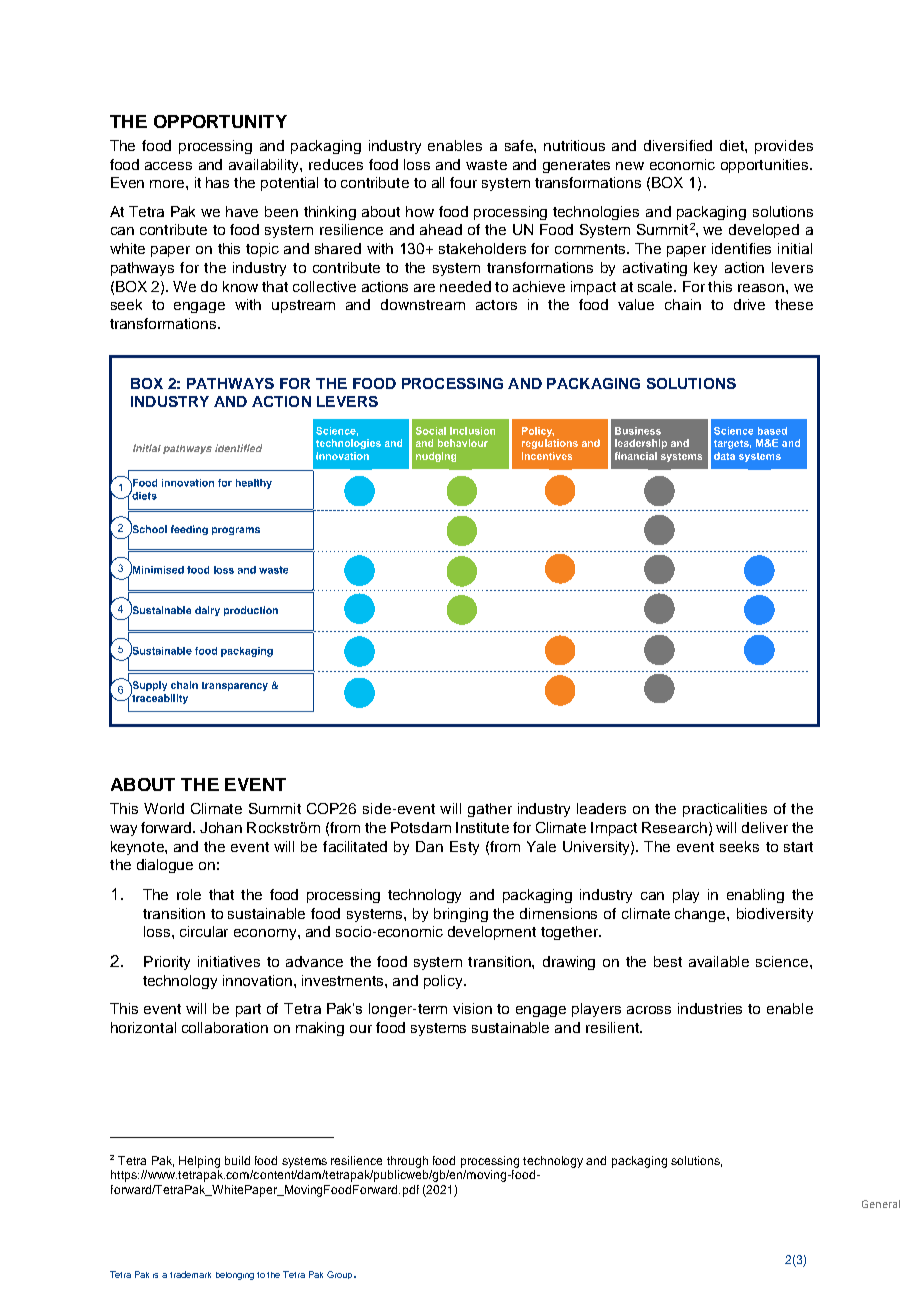 The image size is (924, 1308). What do you see at coordinates (235, 1276) in the page?
I see `belonging` at bounding box center [235, 1276].
